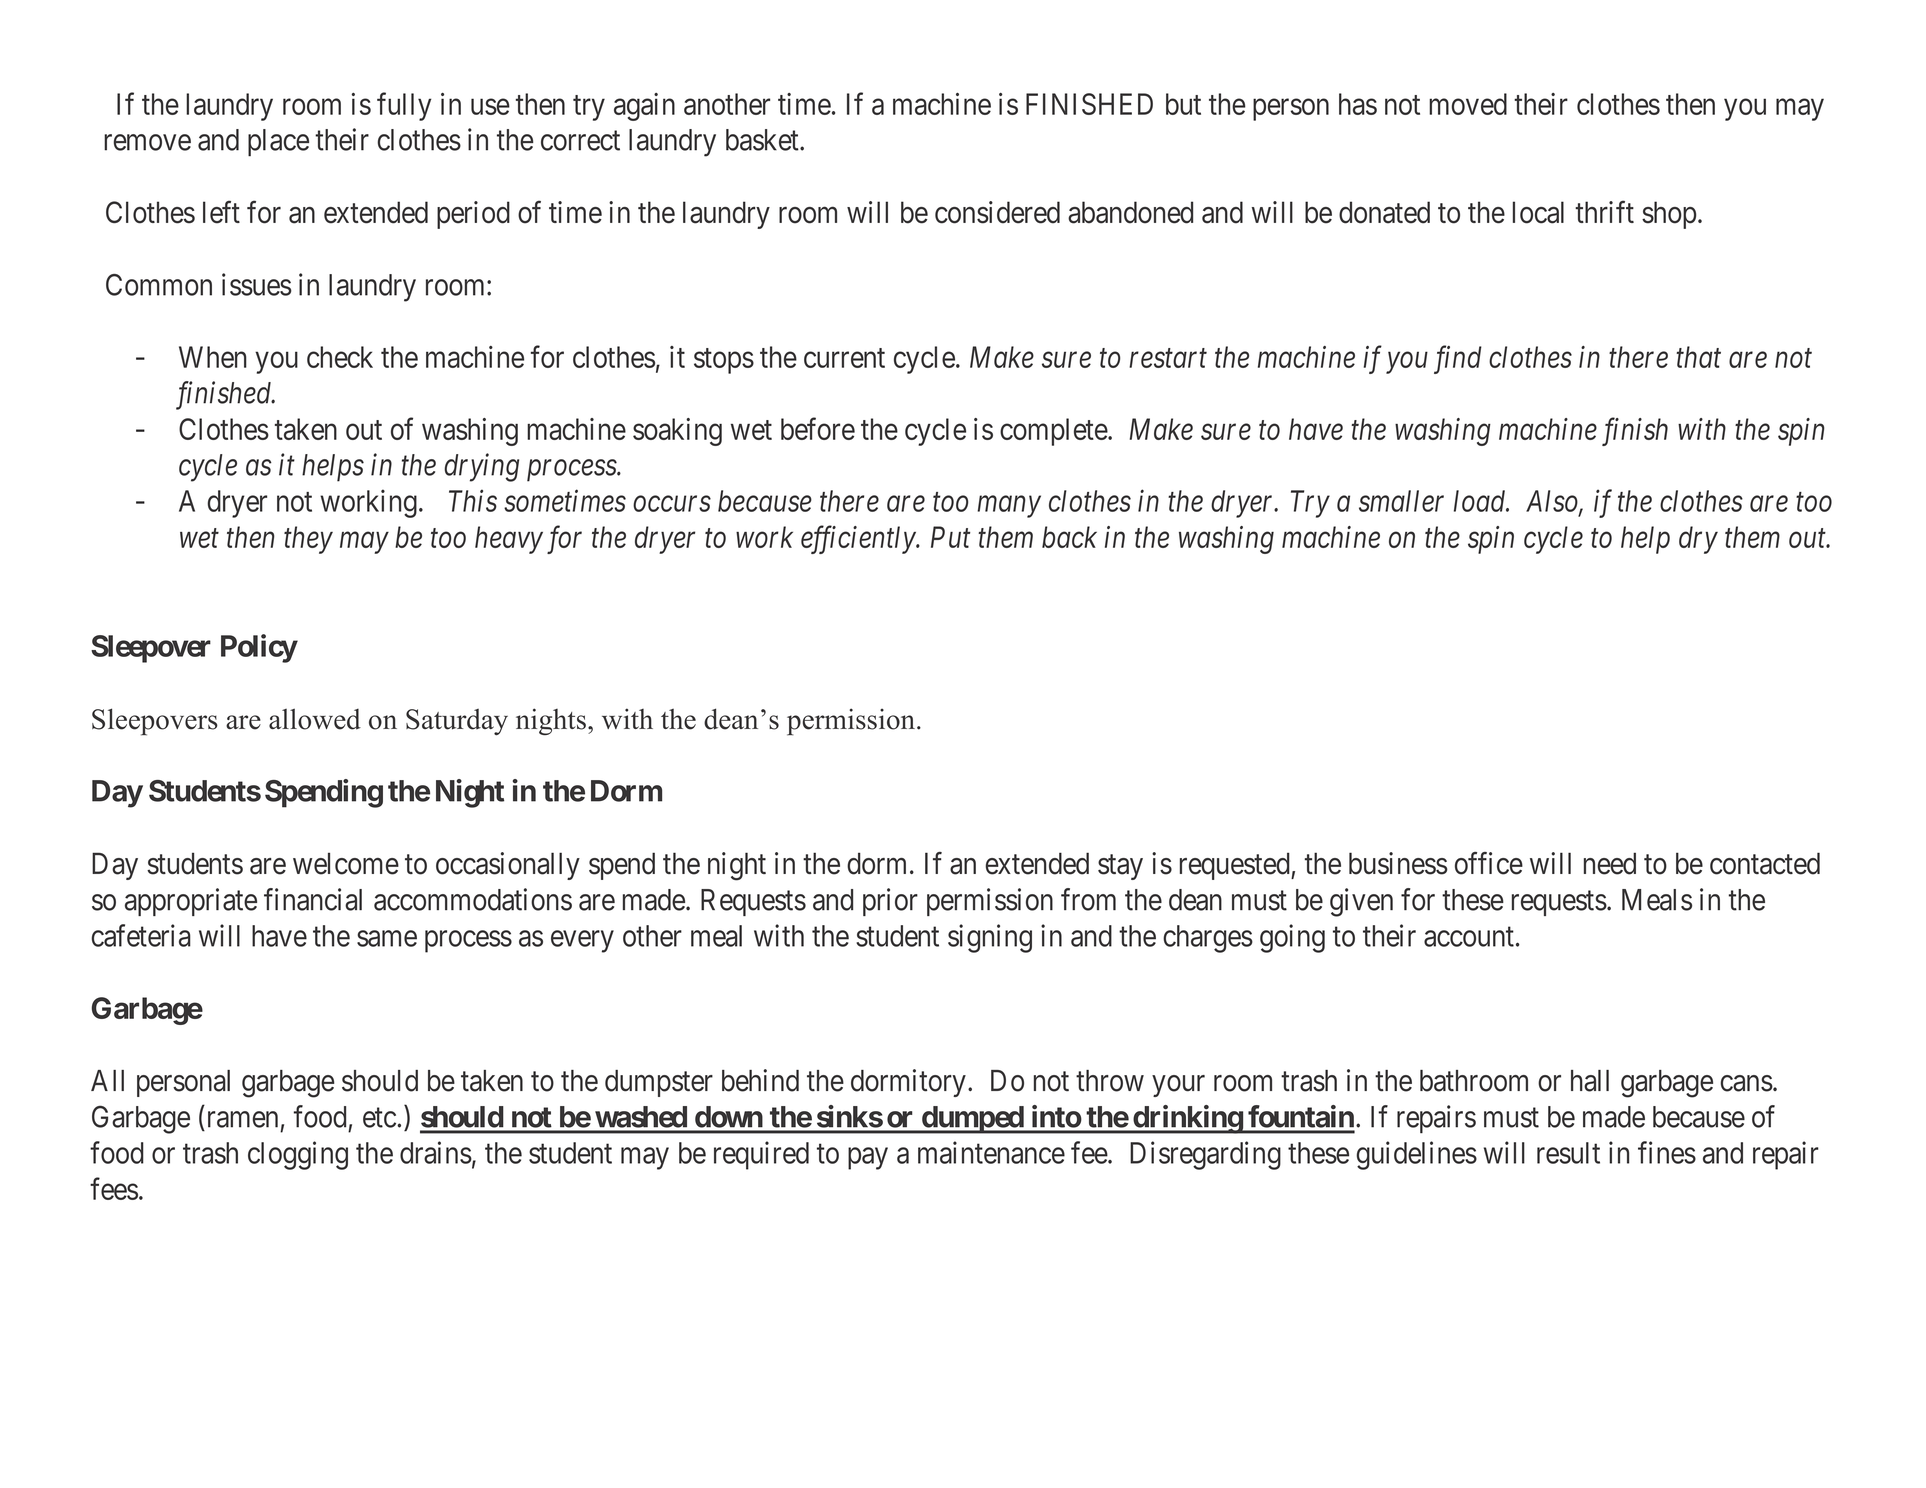 The image size is (1926, 1488). I want to click on check, so click(340, 357).
